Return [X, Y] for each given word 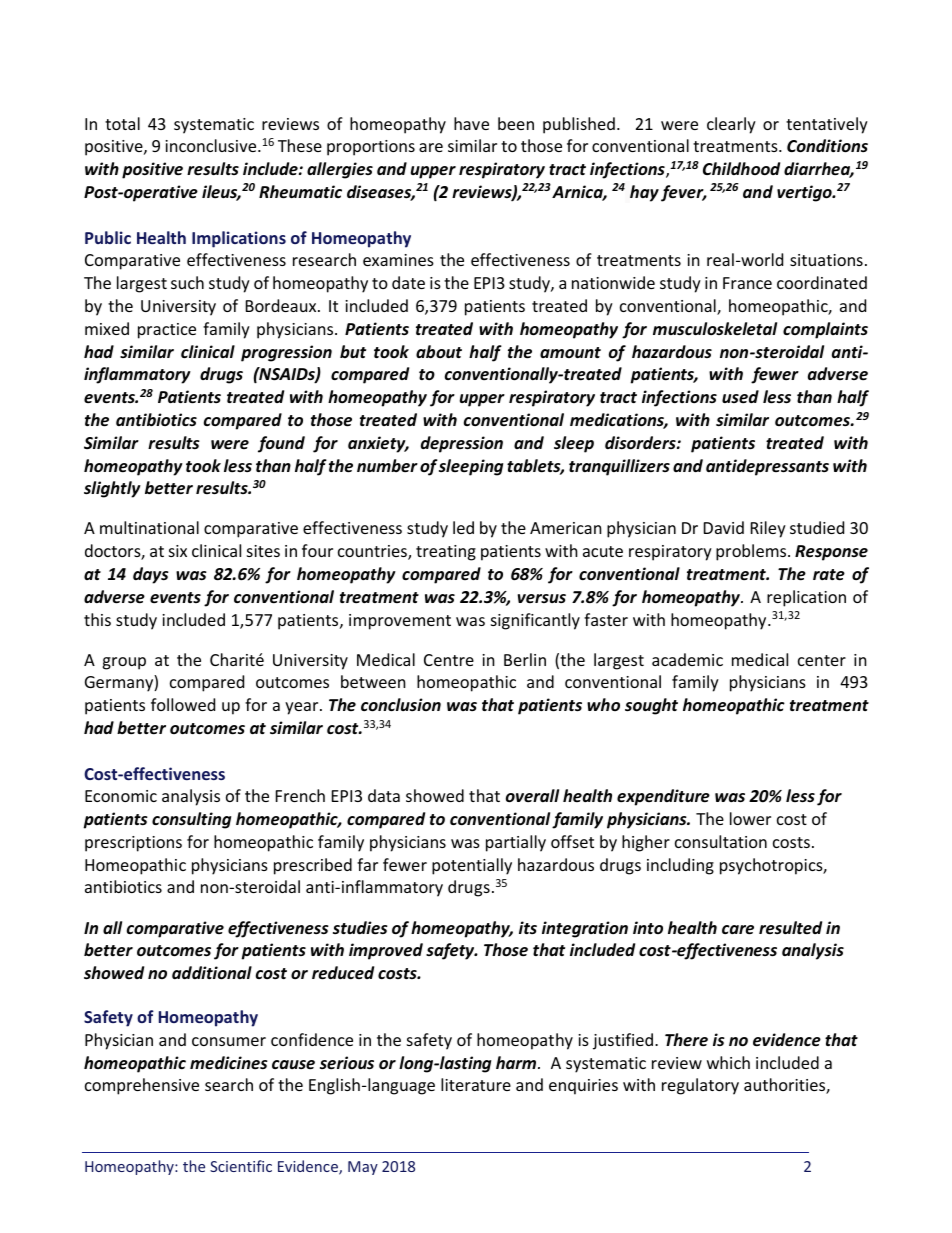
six [178, 551]
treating [446, 553]
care [738, 930]
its [528, 927]
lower [750, 818]
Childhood [741, 168]
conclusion [401, 705]
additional [212, 973]
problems [752, 552]
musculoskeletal [715, 329]
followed [183, 704]
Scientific [241, 1166]
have [471, 123]
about [439, 352]
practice [167, 331]
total [122, 123]
